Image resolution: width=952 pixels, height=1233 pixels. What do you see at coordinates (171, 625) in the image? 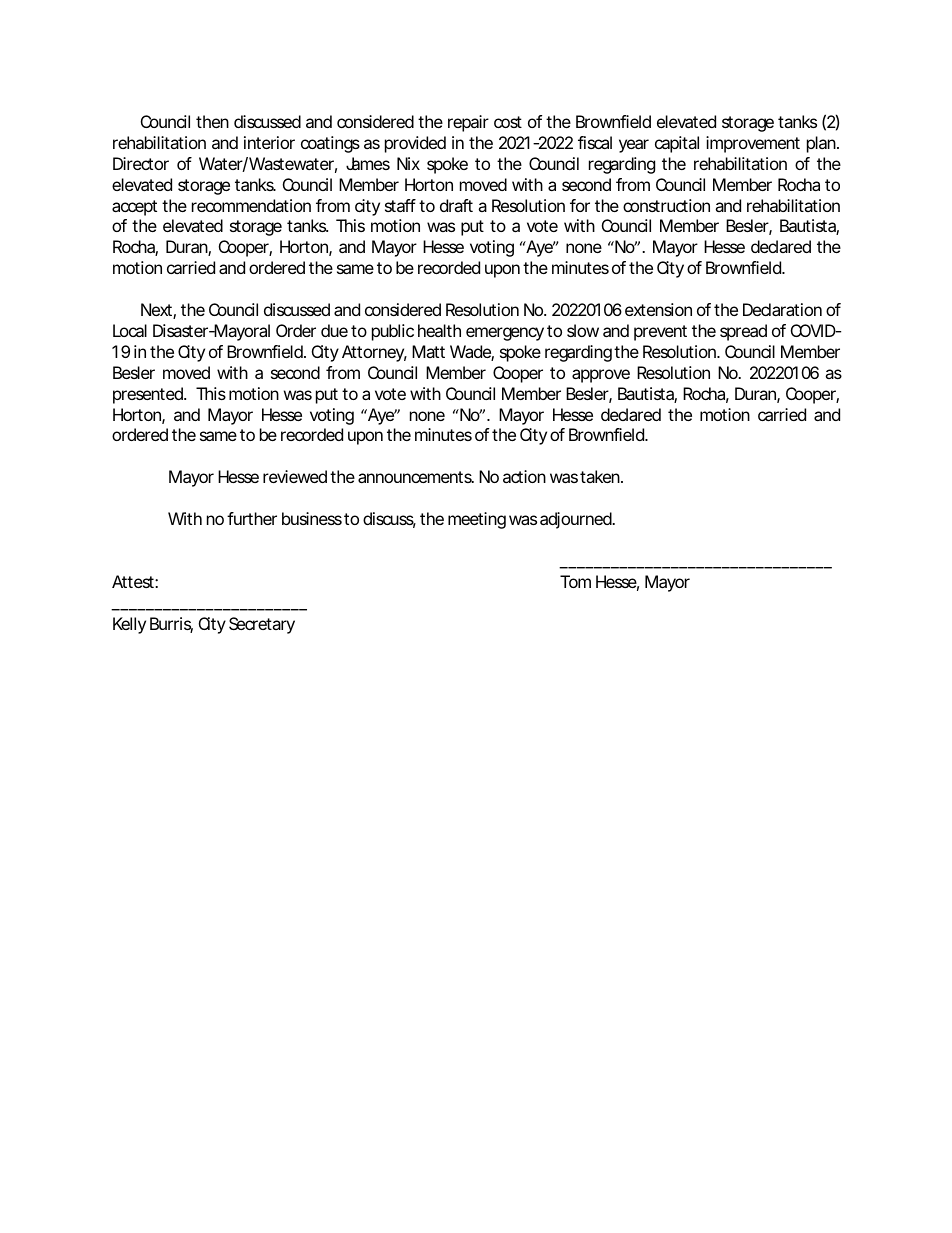
I see `Burris` at bounding box center [171, 625].
